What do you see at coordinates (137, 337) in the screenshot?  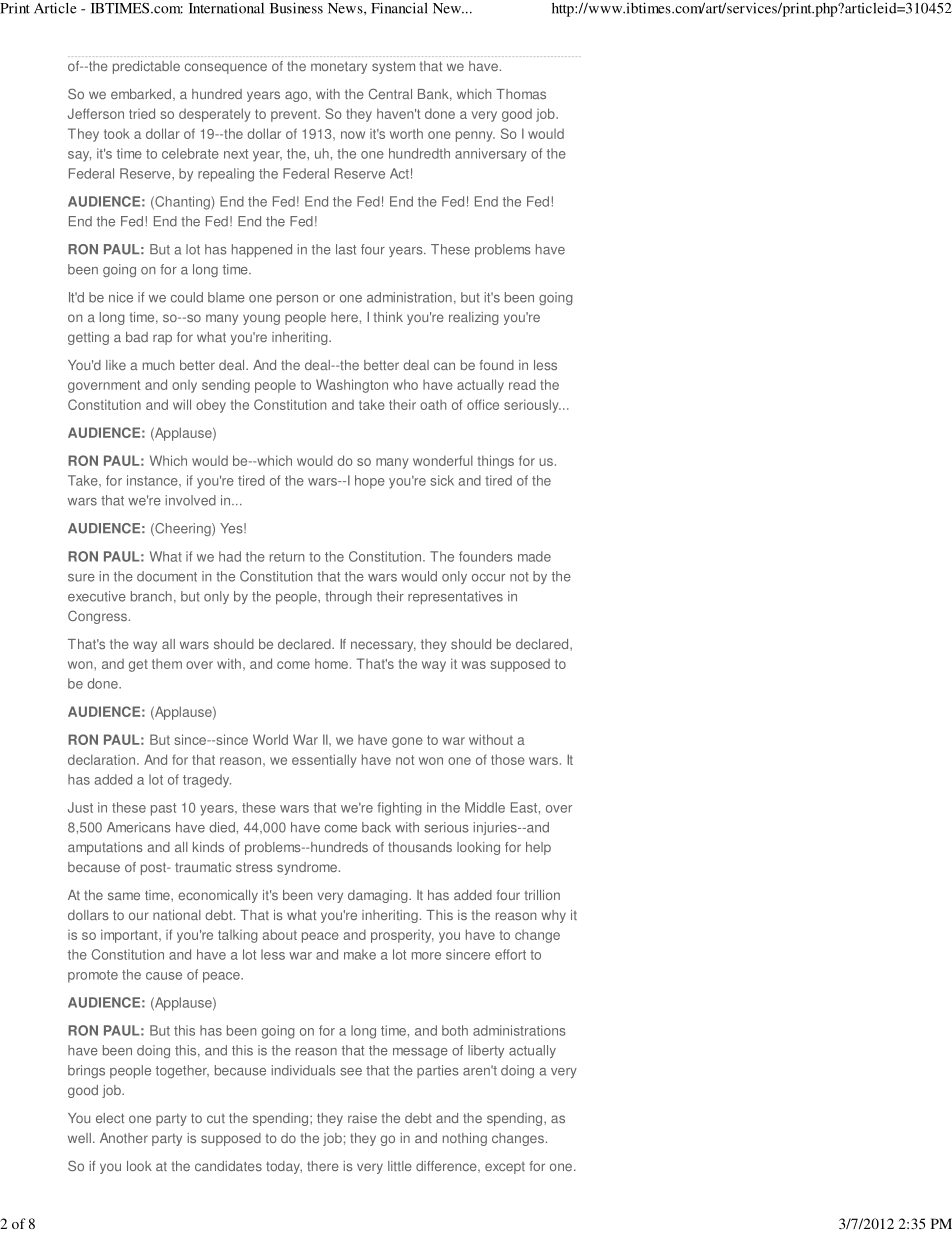 I see `bad` at bounding box center [137, 337].
